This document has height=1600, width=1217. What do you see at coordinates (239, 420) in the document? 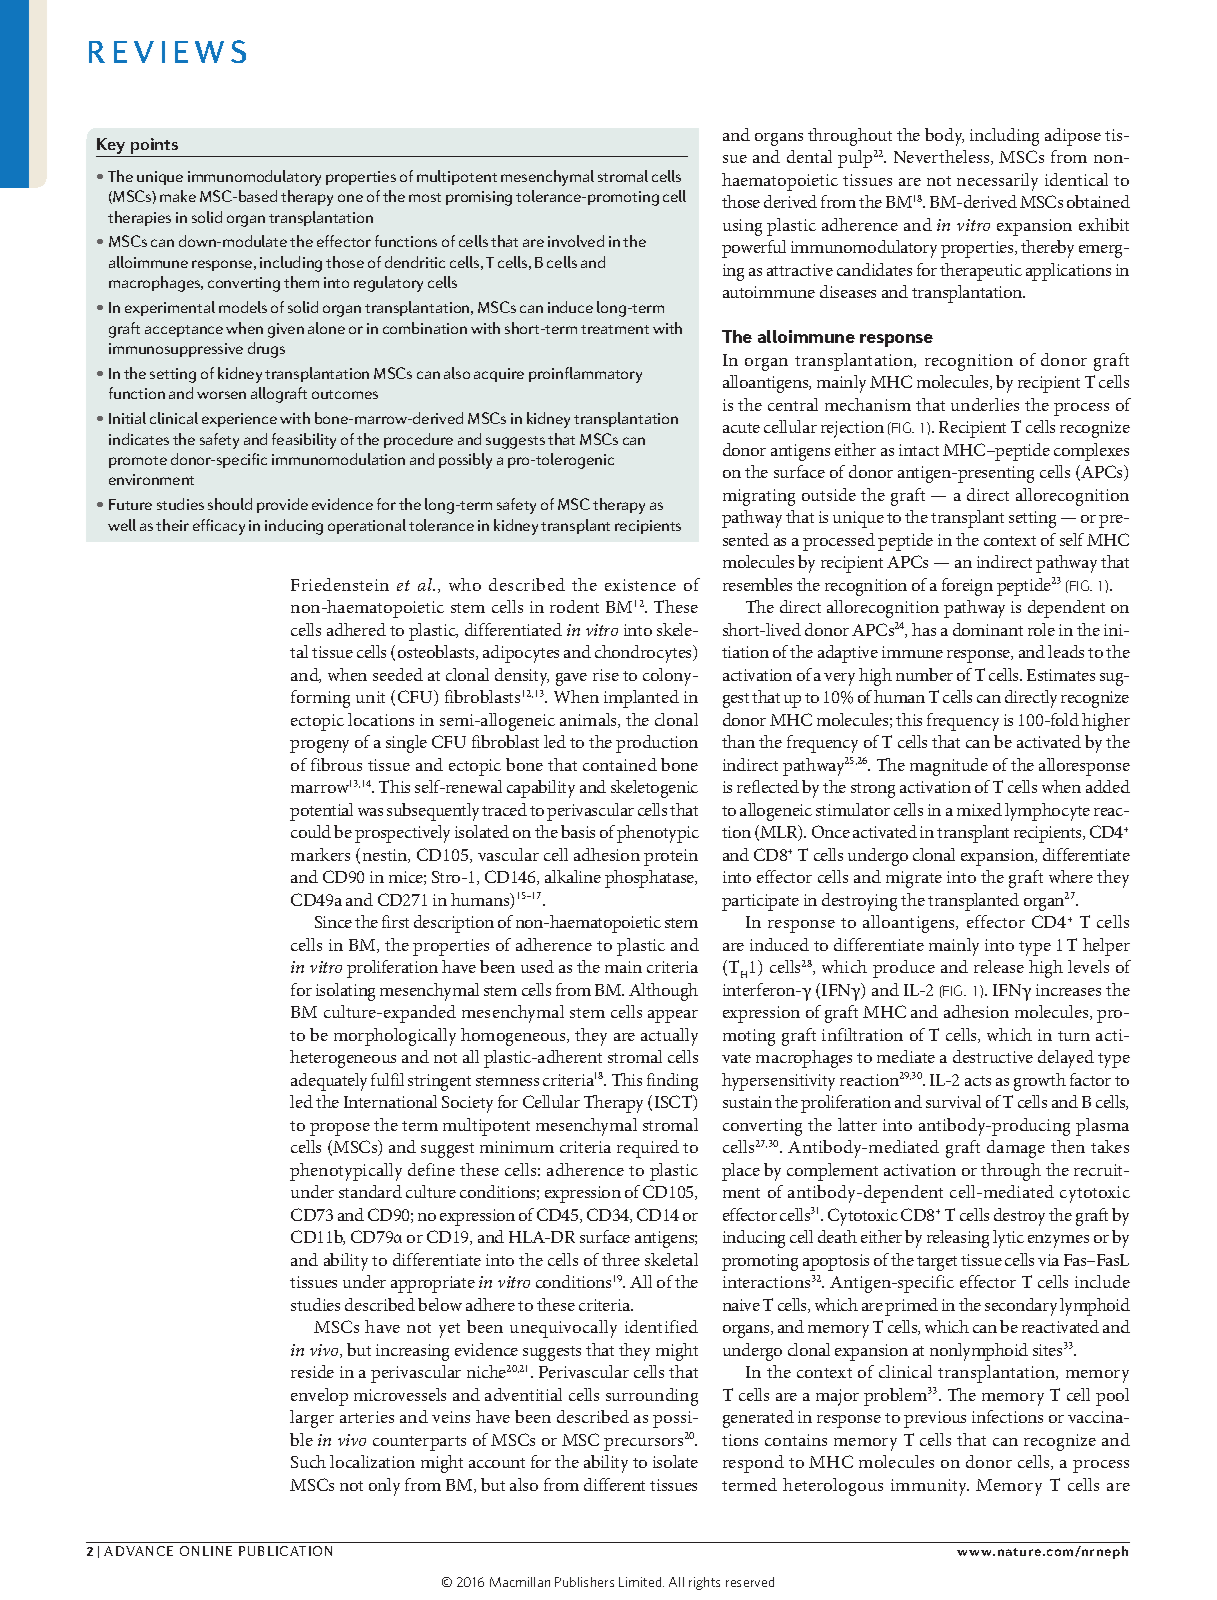
I see `experience` at bounding box center [239, 420].
